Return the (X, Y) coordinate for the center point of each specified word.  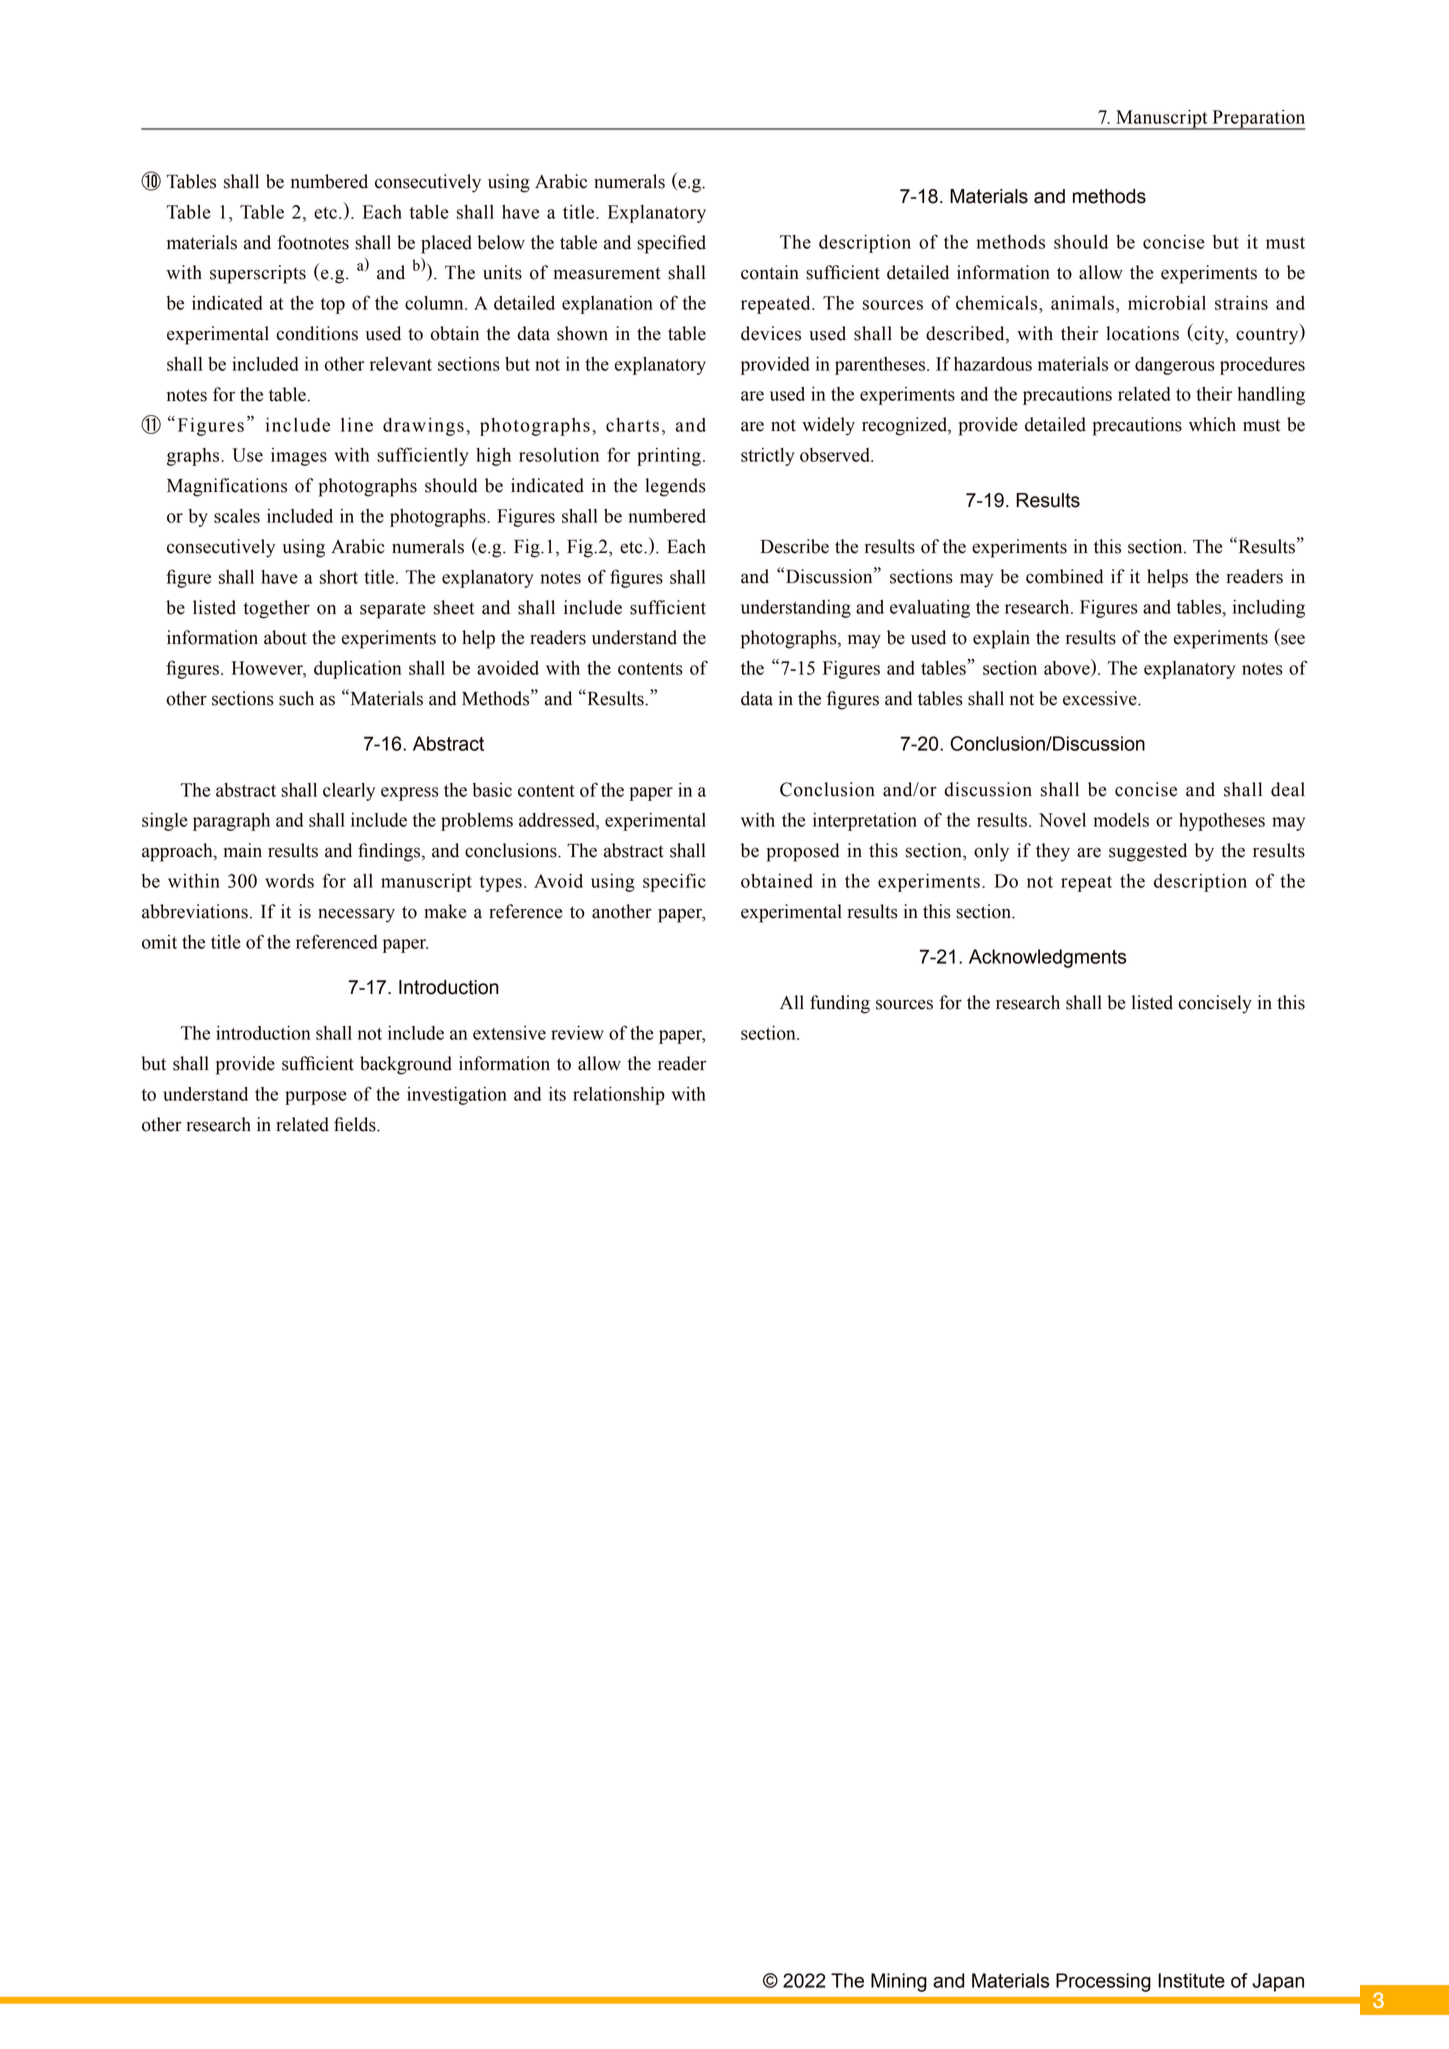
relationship (619, 1096)
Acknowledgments (1048, 958)
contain (770, 272)
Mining (899, 1982)
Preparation (1257, 120)
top (333, 306)
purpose (316, 1098)
